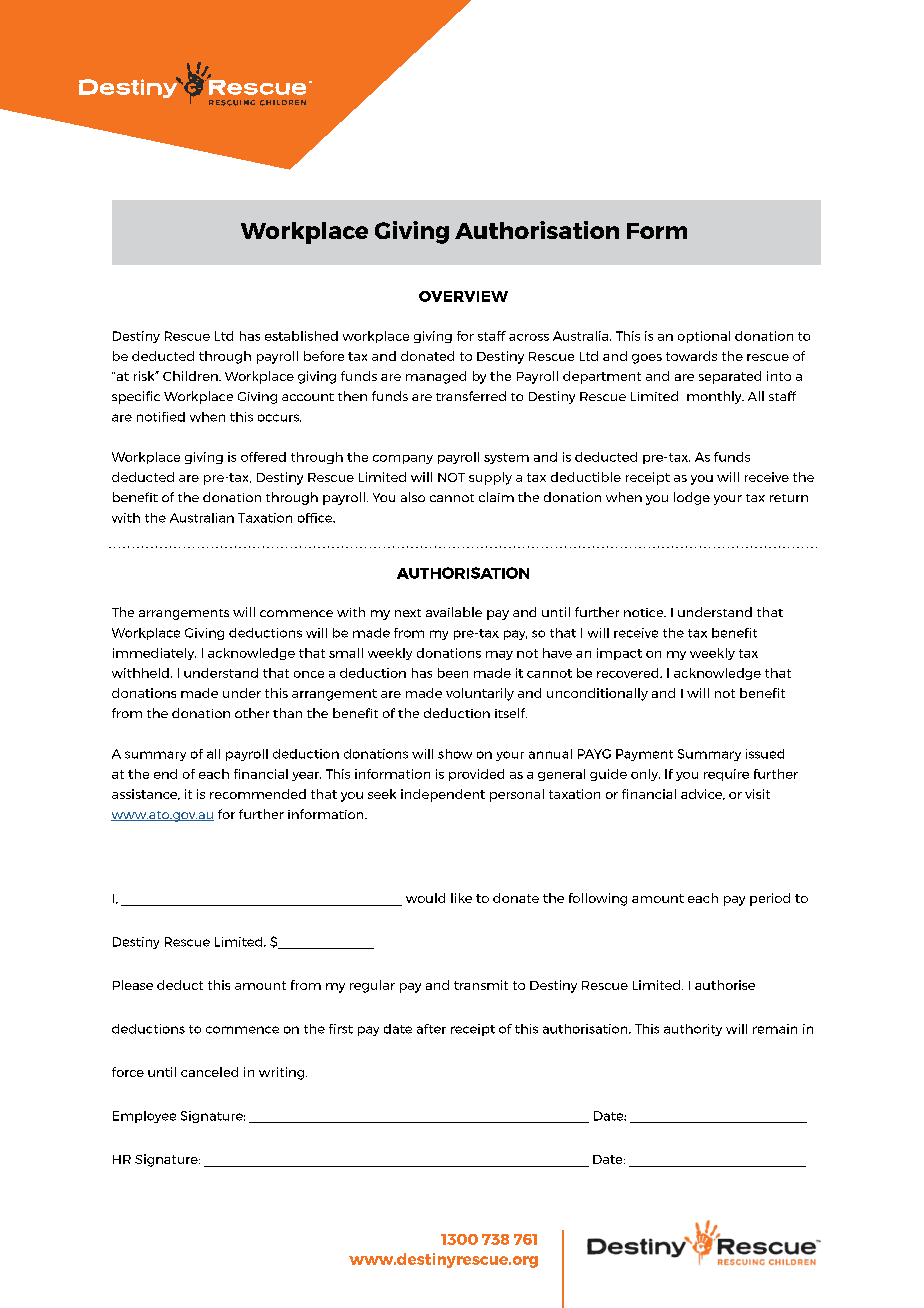 The width and height of the screenshot is (924, 1308). What do you see at coordinates (258, 794) in the screenshot?
I see `recommended` at bounding box center [258, 794].
